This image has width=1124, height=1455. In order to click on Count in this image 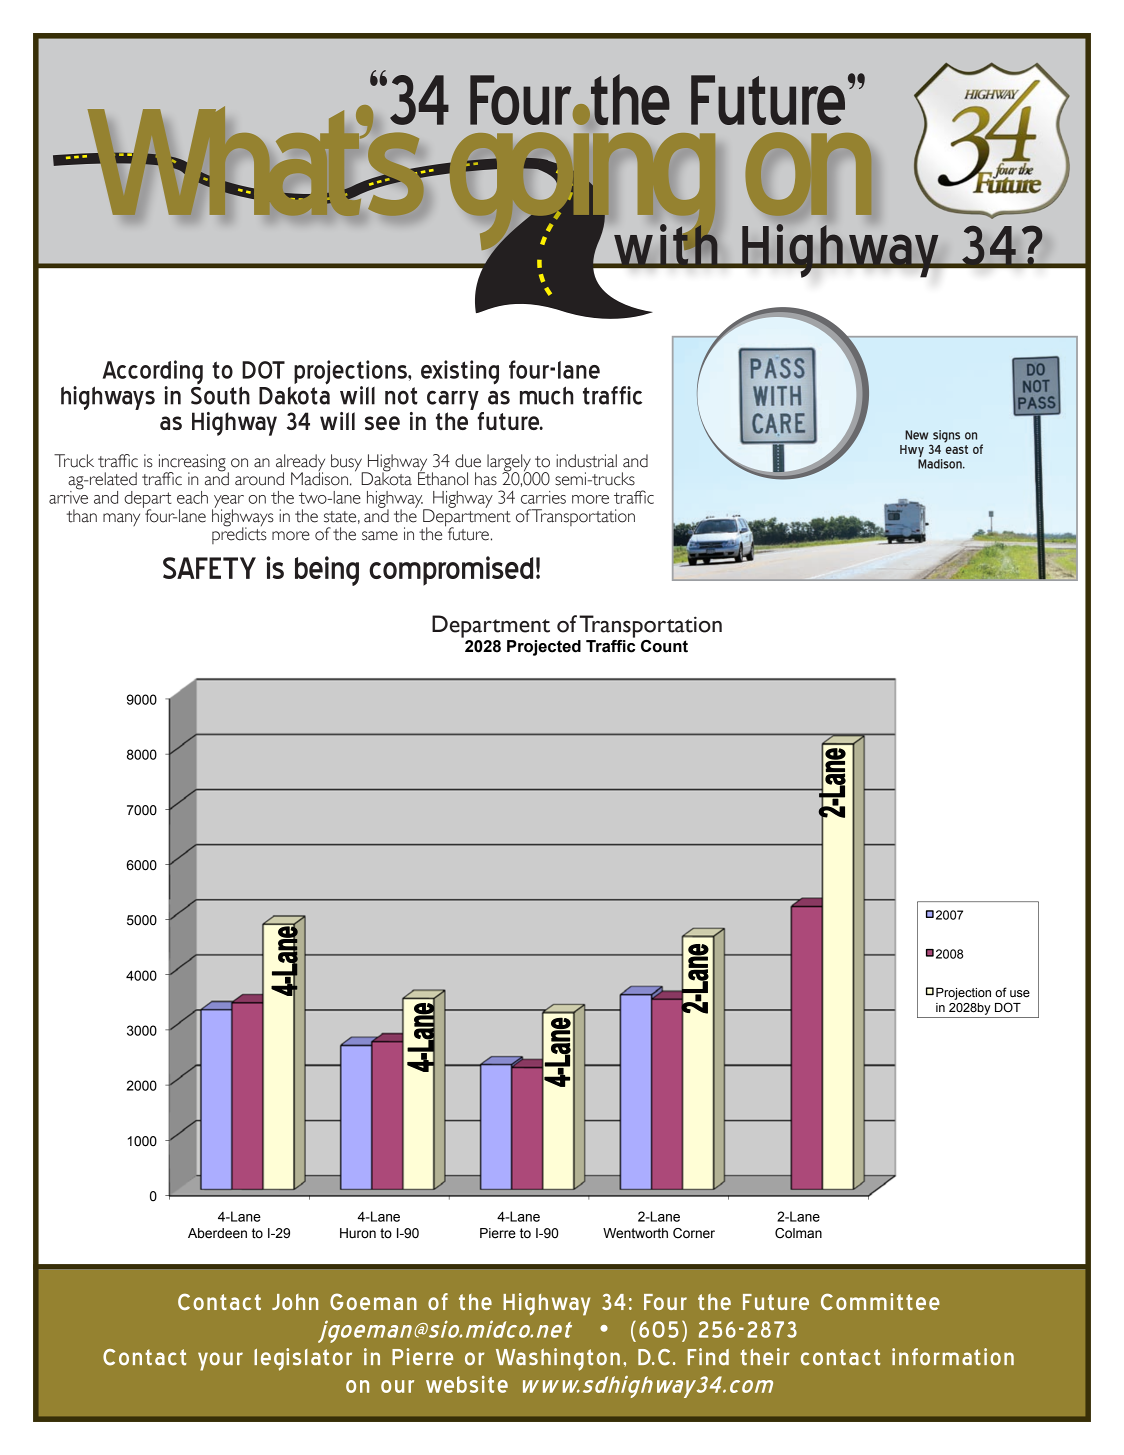, I will do `click(664, 646)`.
